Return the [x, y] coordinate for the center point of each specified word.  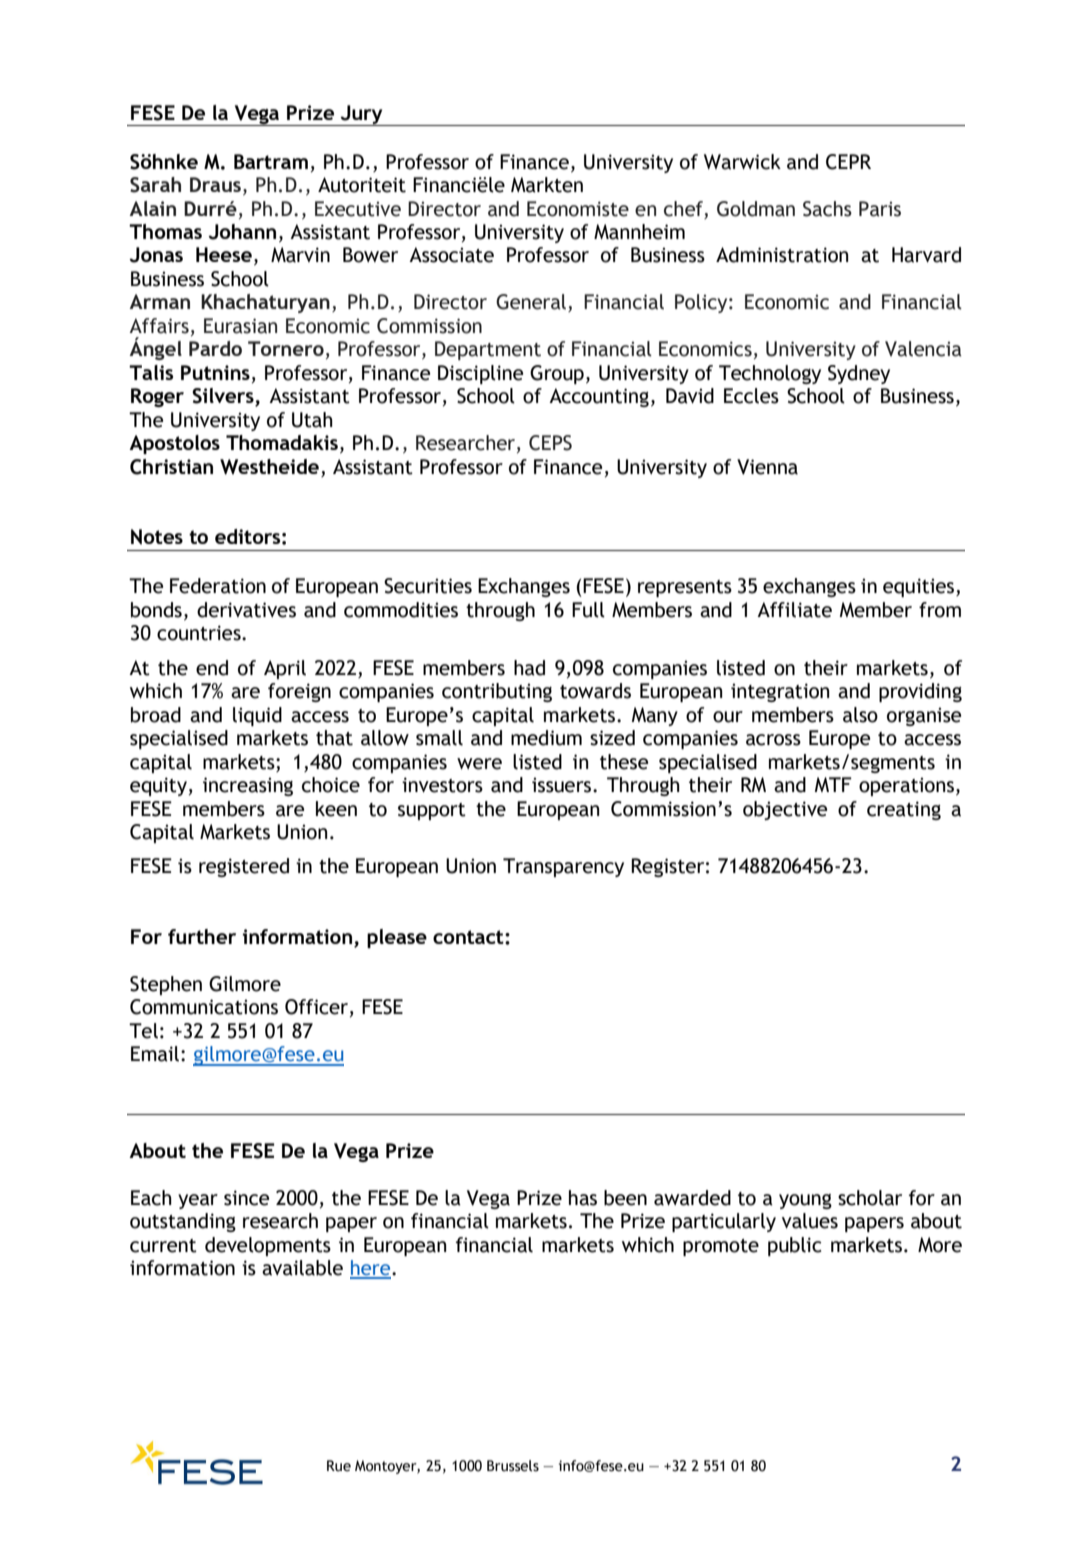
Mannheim [639, 232]
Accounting [599, 397]
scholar [870, 1198]
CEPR [848, 162]
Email [155, 1054]
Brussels [513, 1466]
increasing [248, 786]
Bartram [271, 161]
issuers [563, 785]
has [583, 1198]
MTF [833, 784]
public [795, 1246]
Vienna [767, 467]
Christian [171, 467]
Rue [339, 1466]
